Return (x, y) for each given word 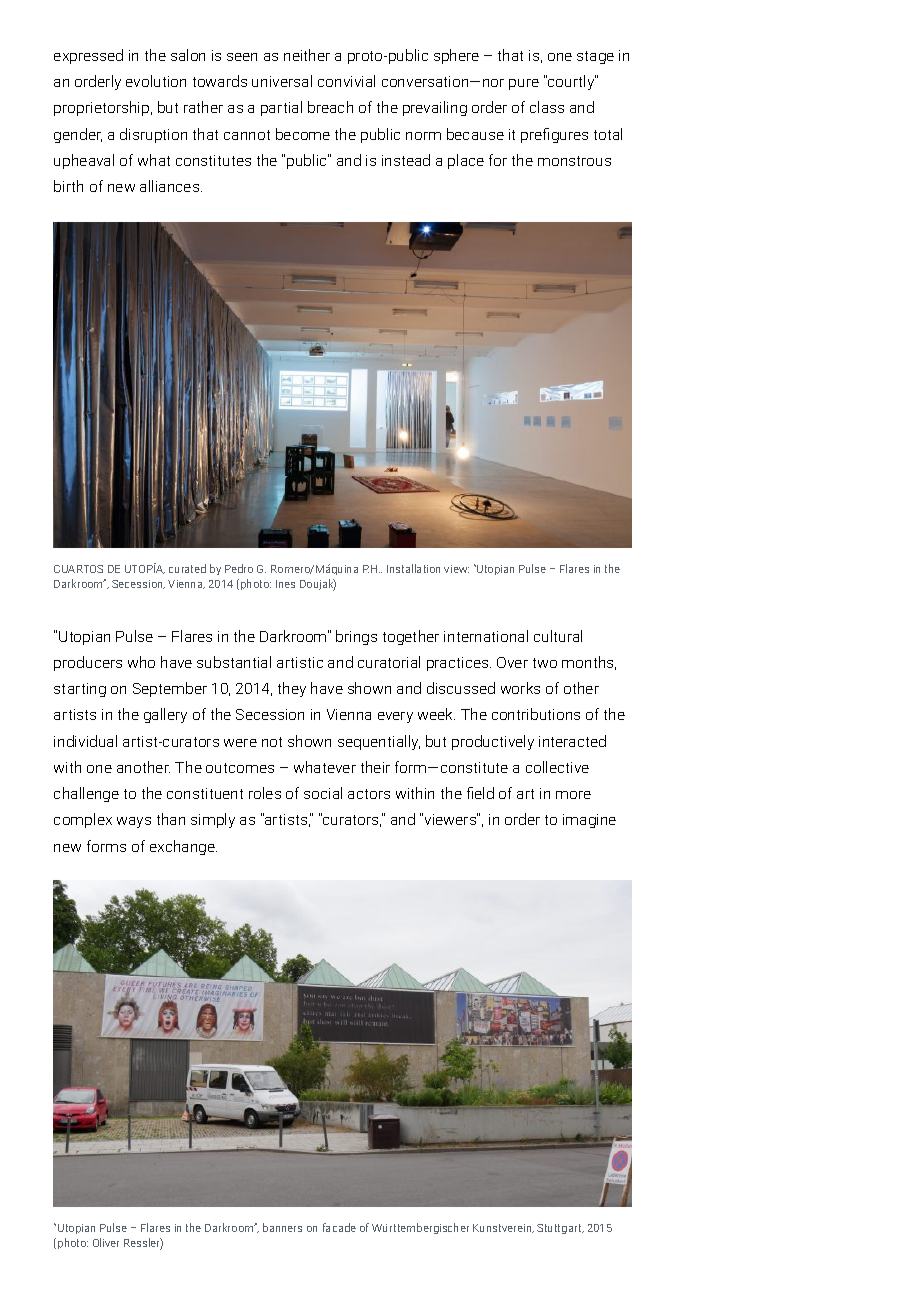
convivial (346, 81)
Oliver (106, 1242)
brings (356, 637)
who (141, 662)
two (545, 663)
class (547, 107)
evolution (156, 81)
